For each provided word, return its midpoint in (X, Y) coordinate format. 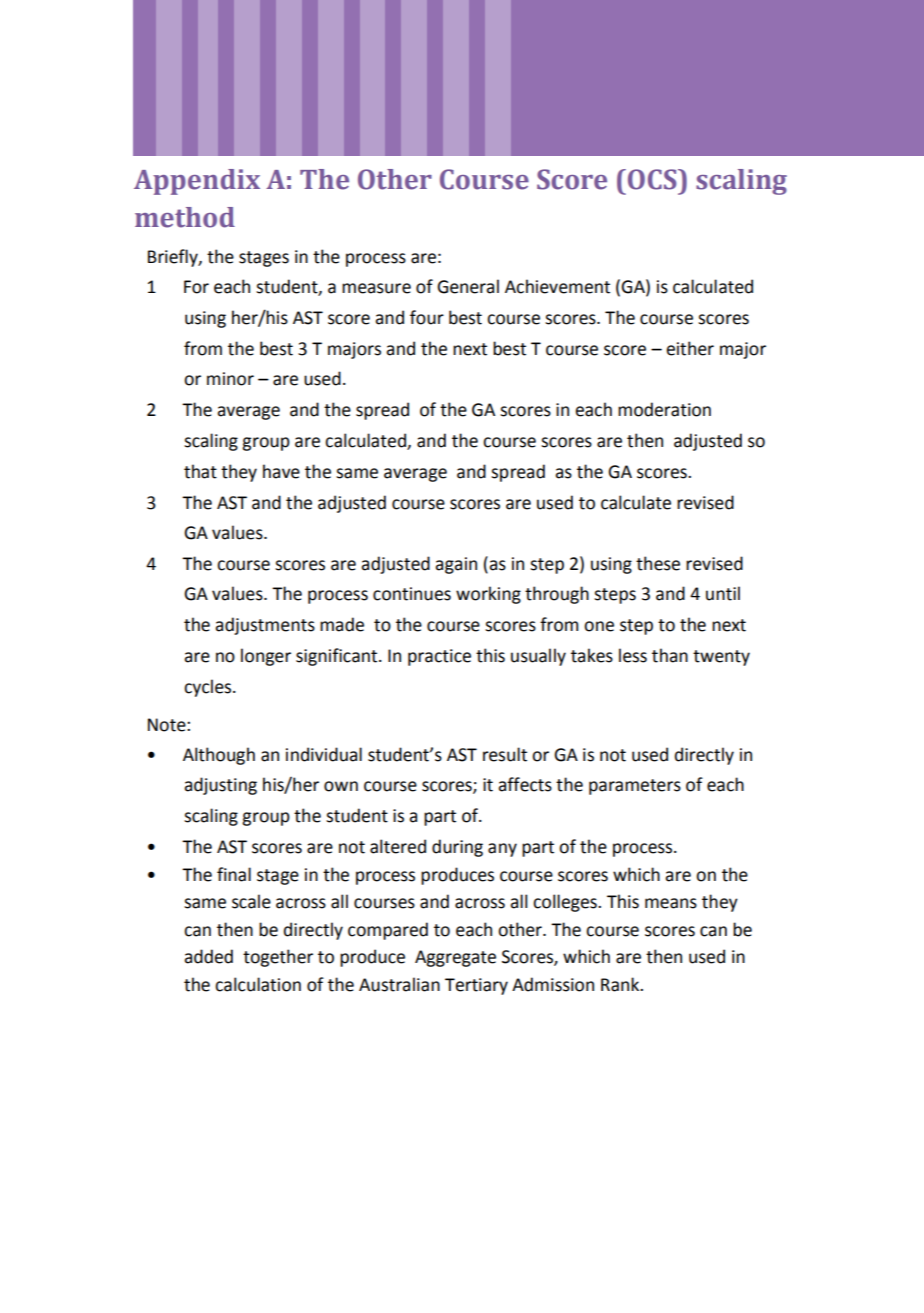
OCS (653, 179)
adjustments (265, 626)
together (278, 958)
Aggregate (455, 958)
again (456, 565)
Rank (621, 984)
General (468, 286)
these (658, 563)
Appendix (197, 182)
